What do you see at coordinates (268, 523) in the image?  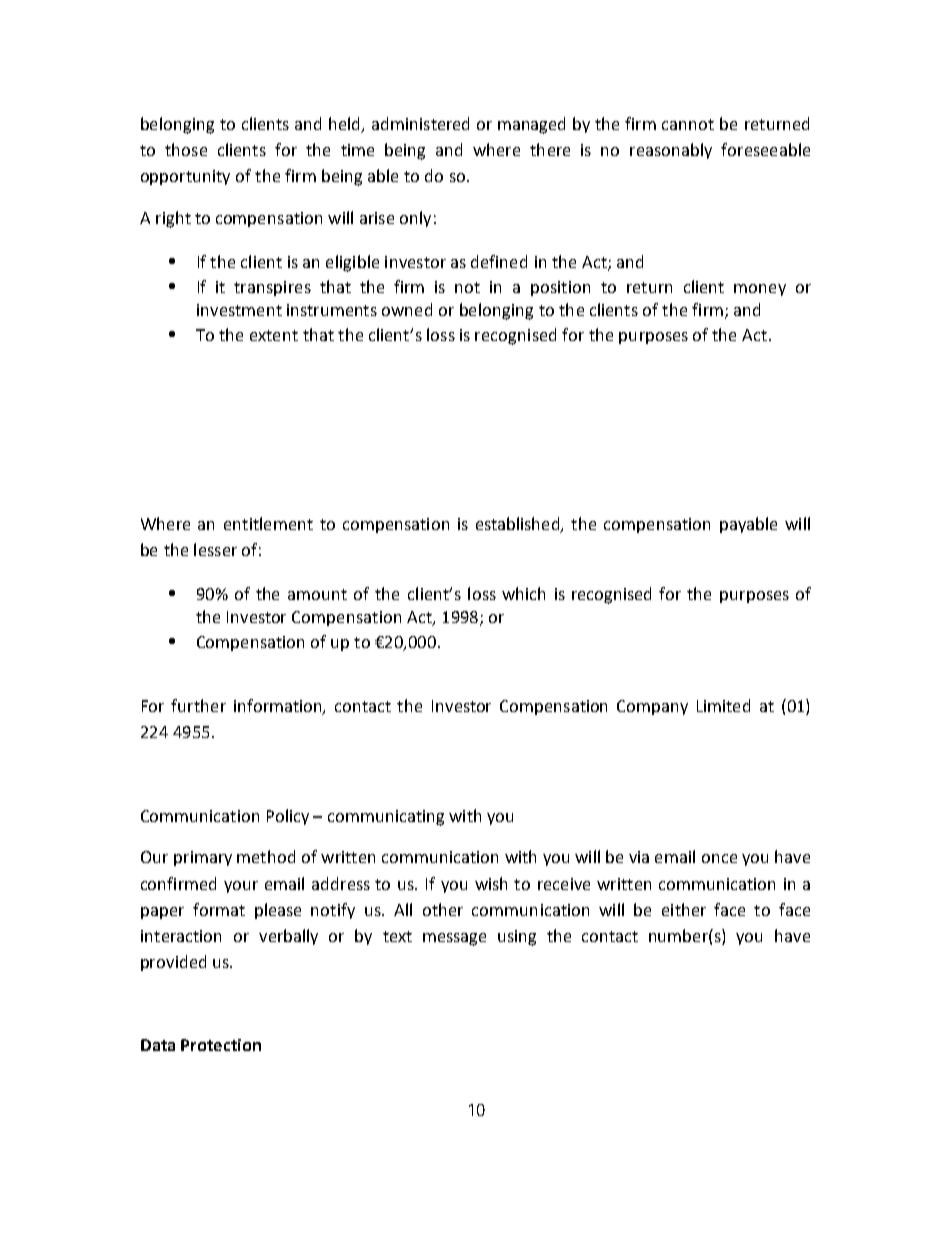 I see `entitlement` at bounding box center [268, 523].
